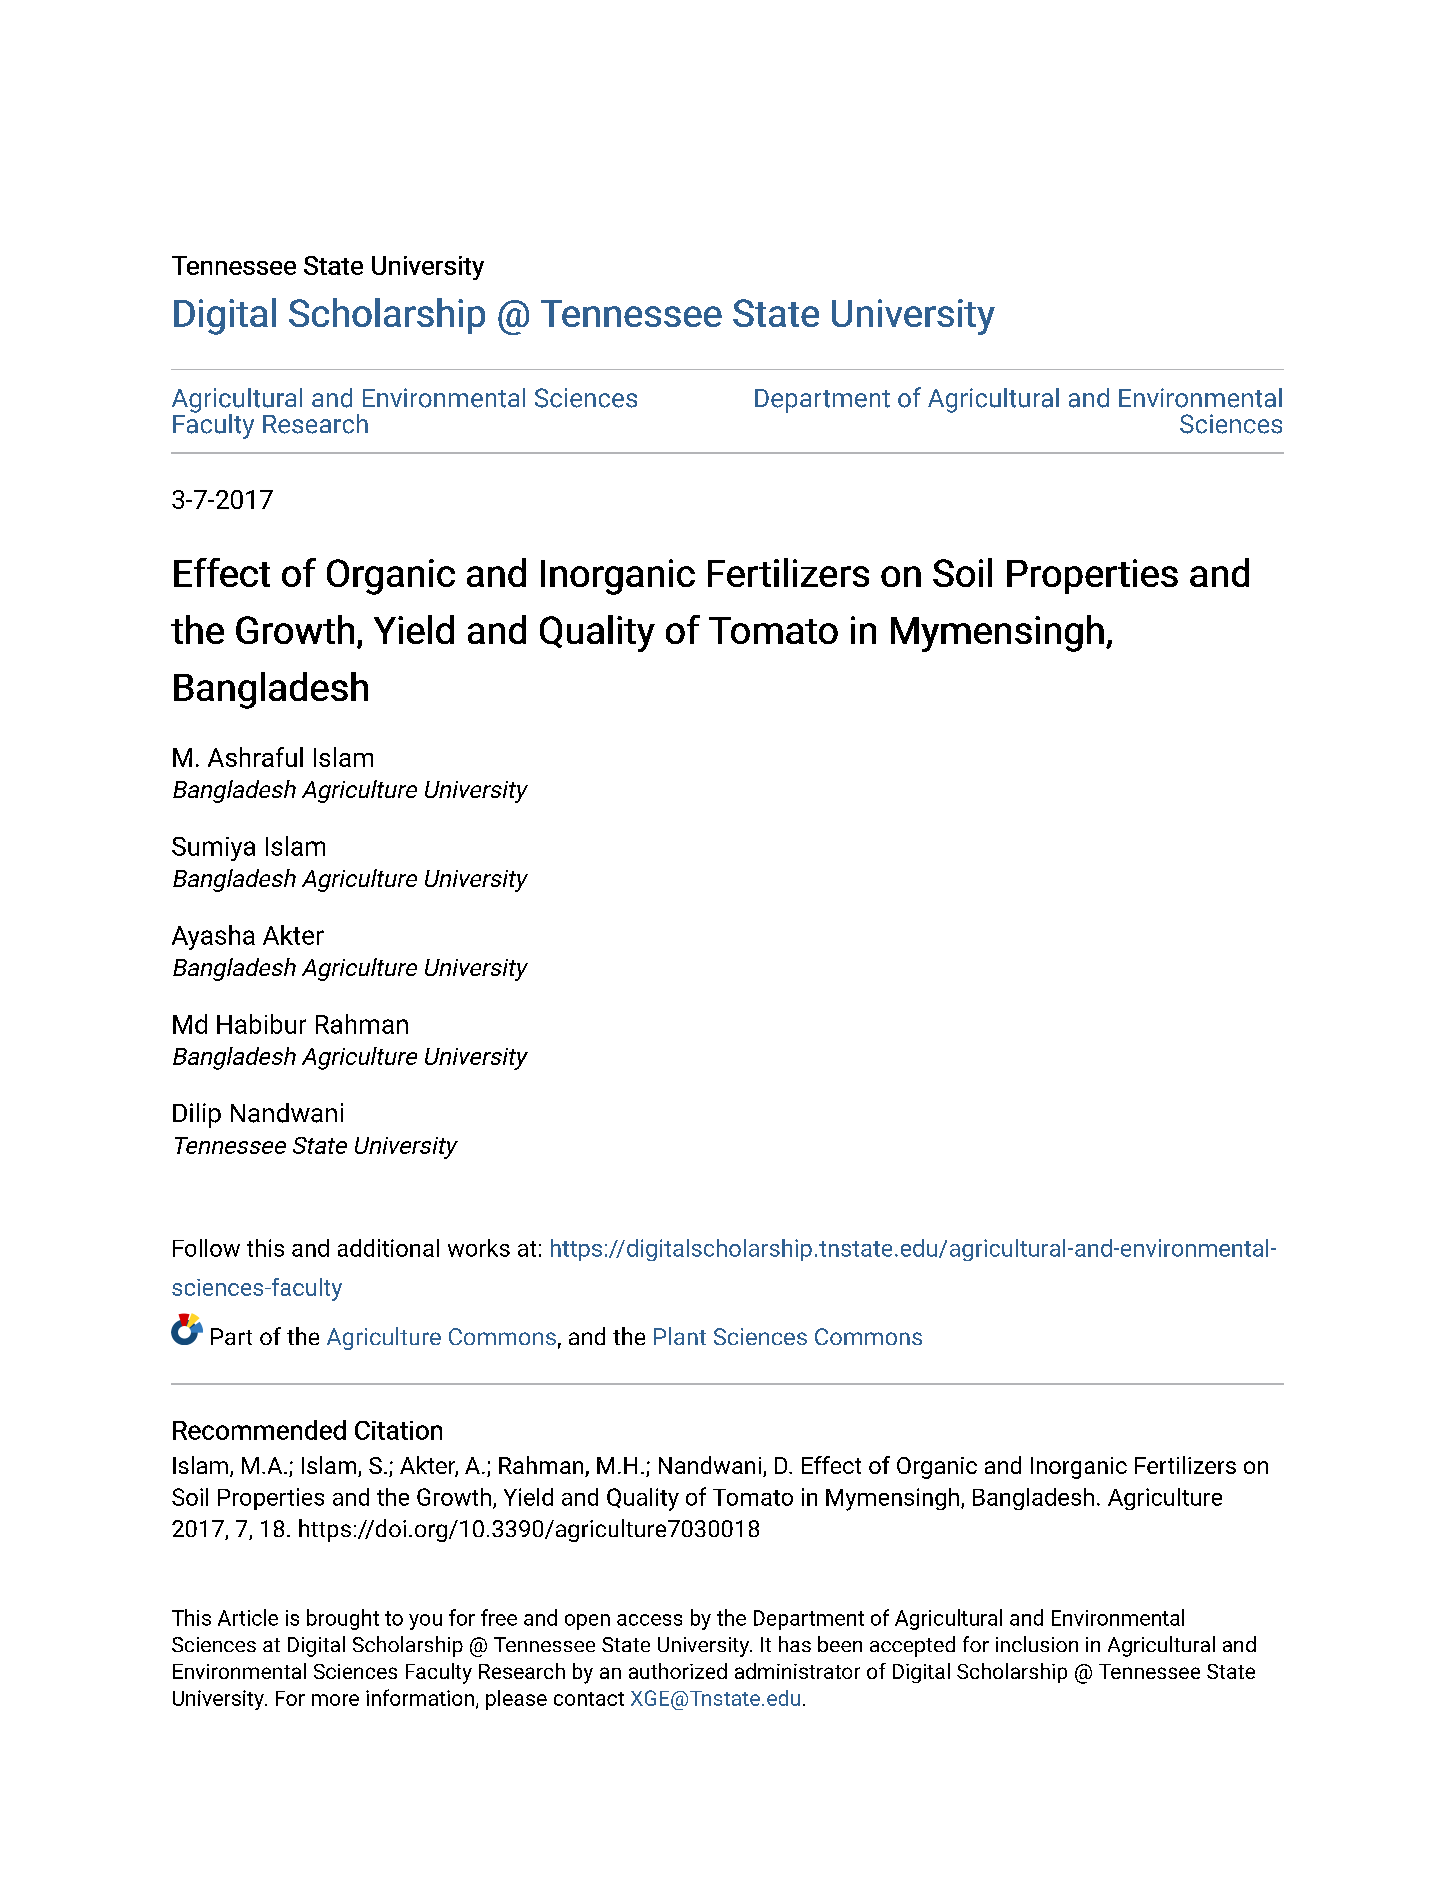 The height and width of the screenshot is (1883, 1455). What do you see at coordinates (479, 1248) in the screenshot?
I see `works` at bounding box center [479, 1248].
